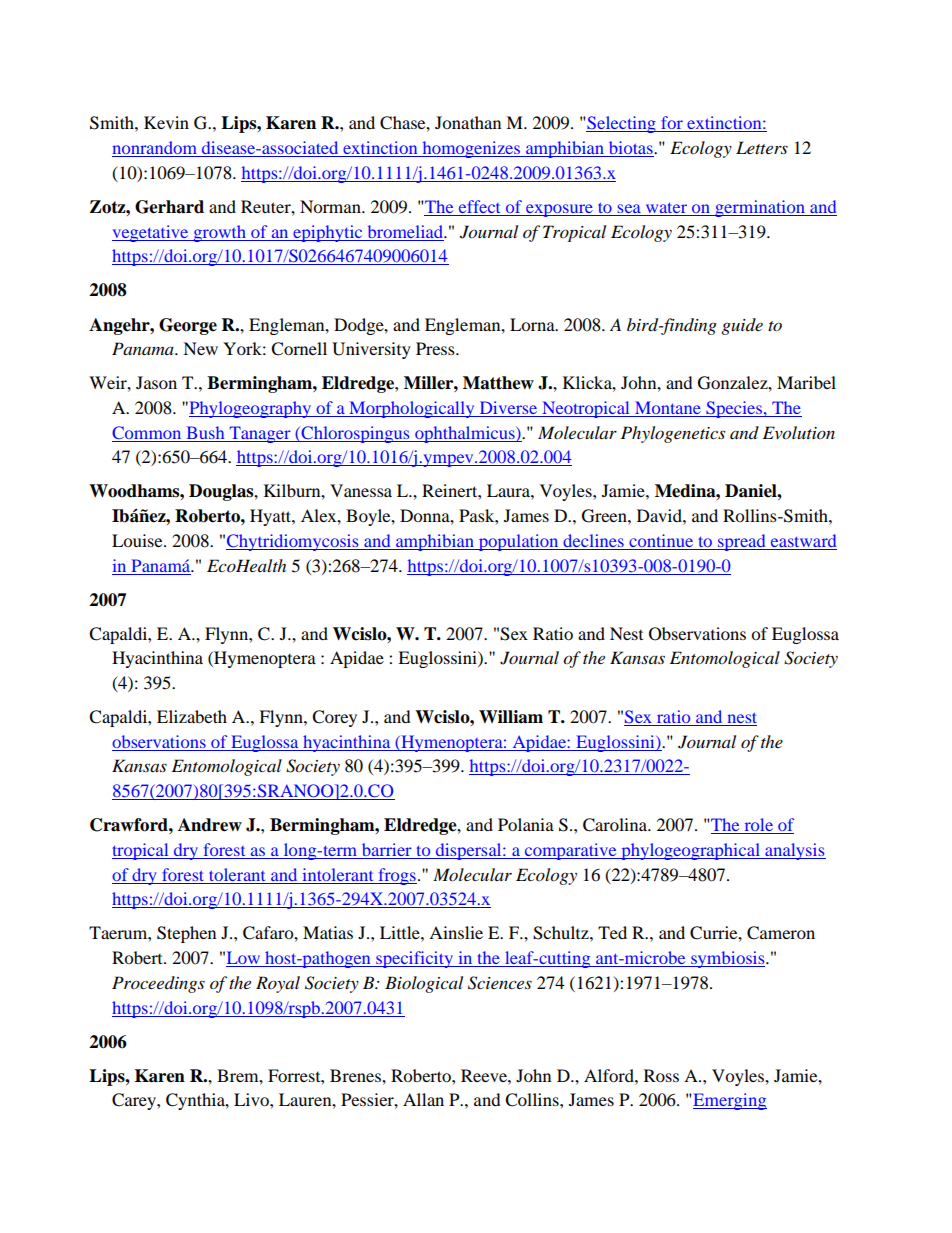 This document has height=1233, width=952. Describe the element at coordinates (742, 542) in the document. I see `spread` at that location.
